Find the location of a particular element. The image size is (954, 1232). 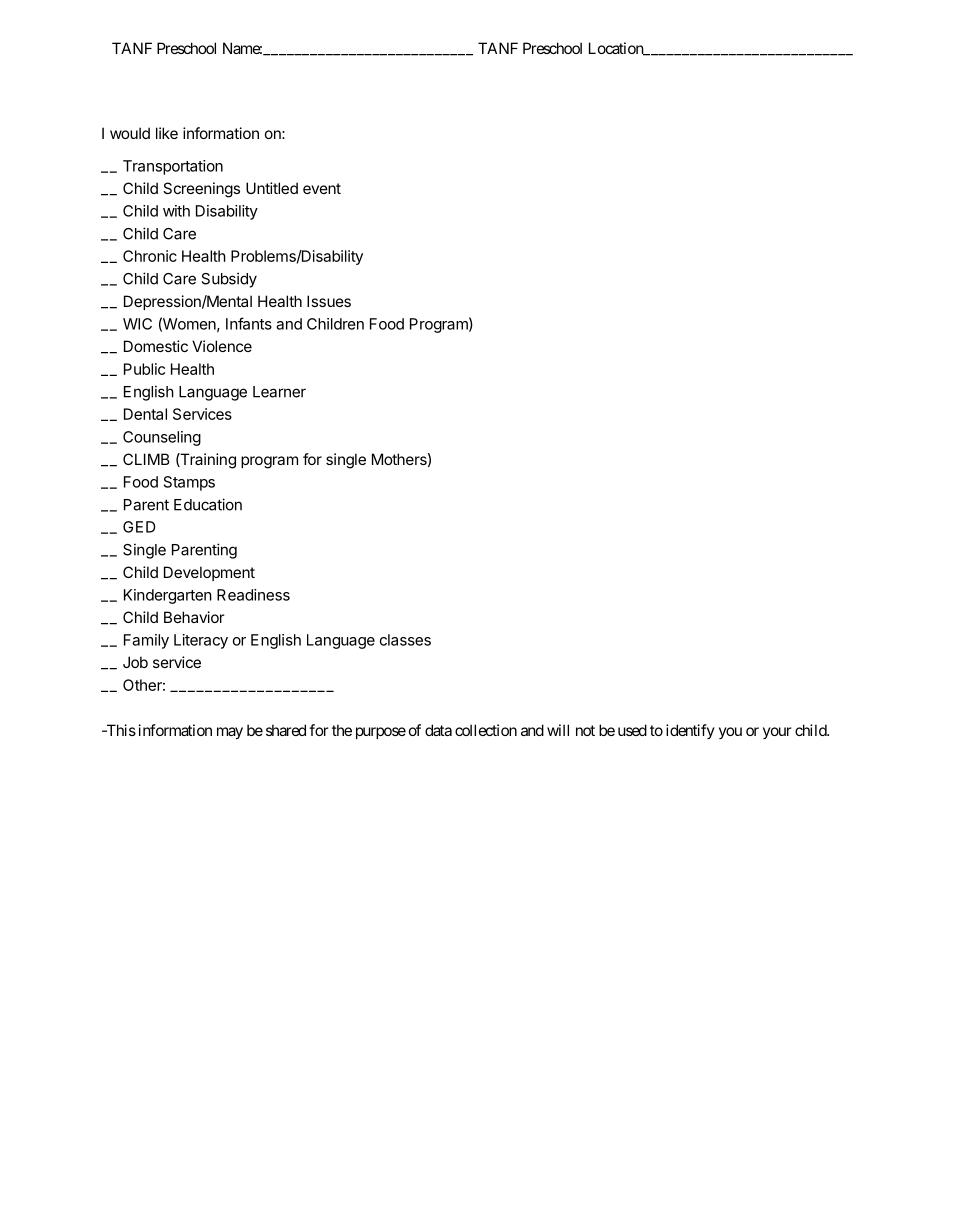

Transportation is located at coordinates (173, 167).
